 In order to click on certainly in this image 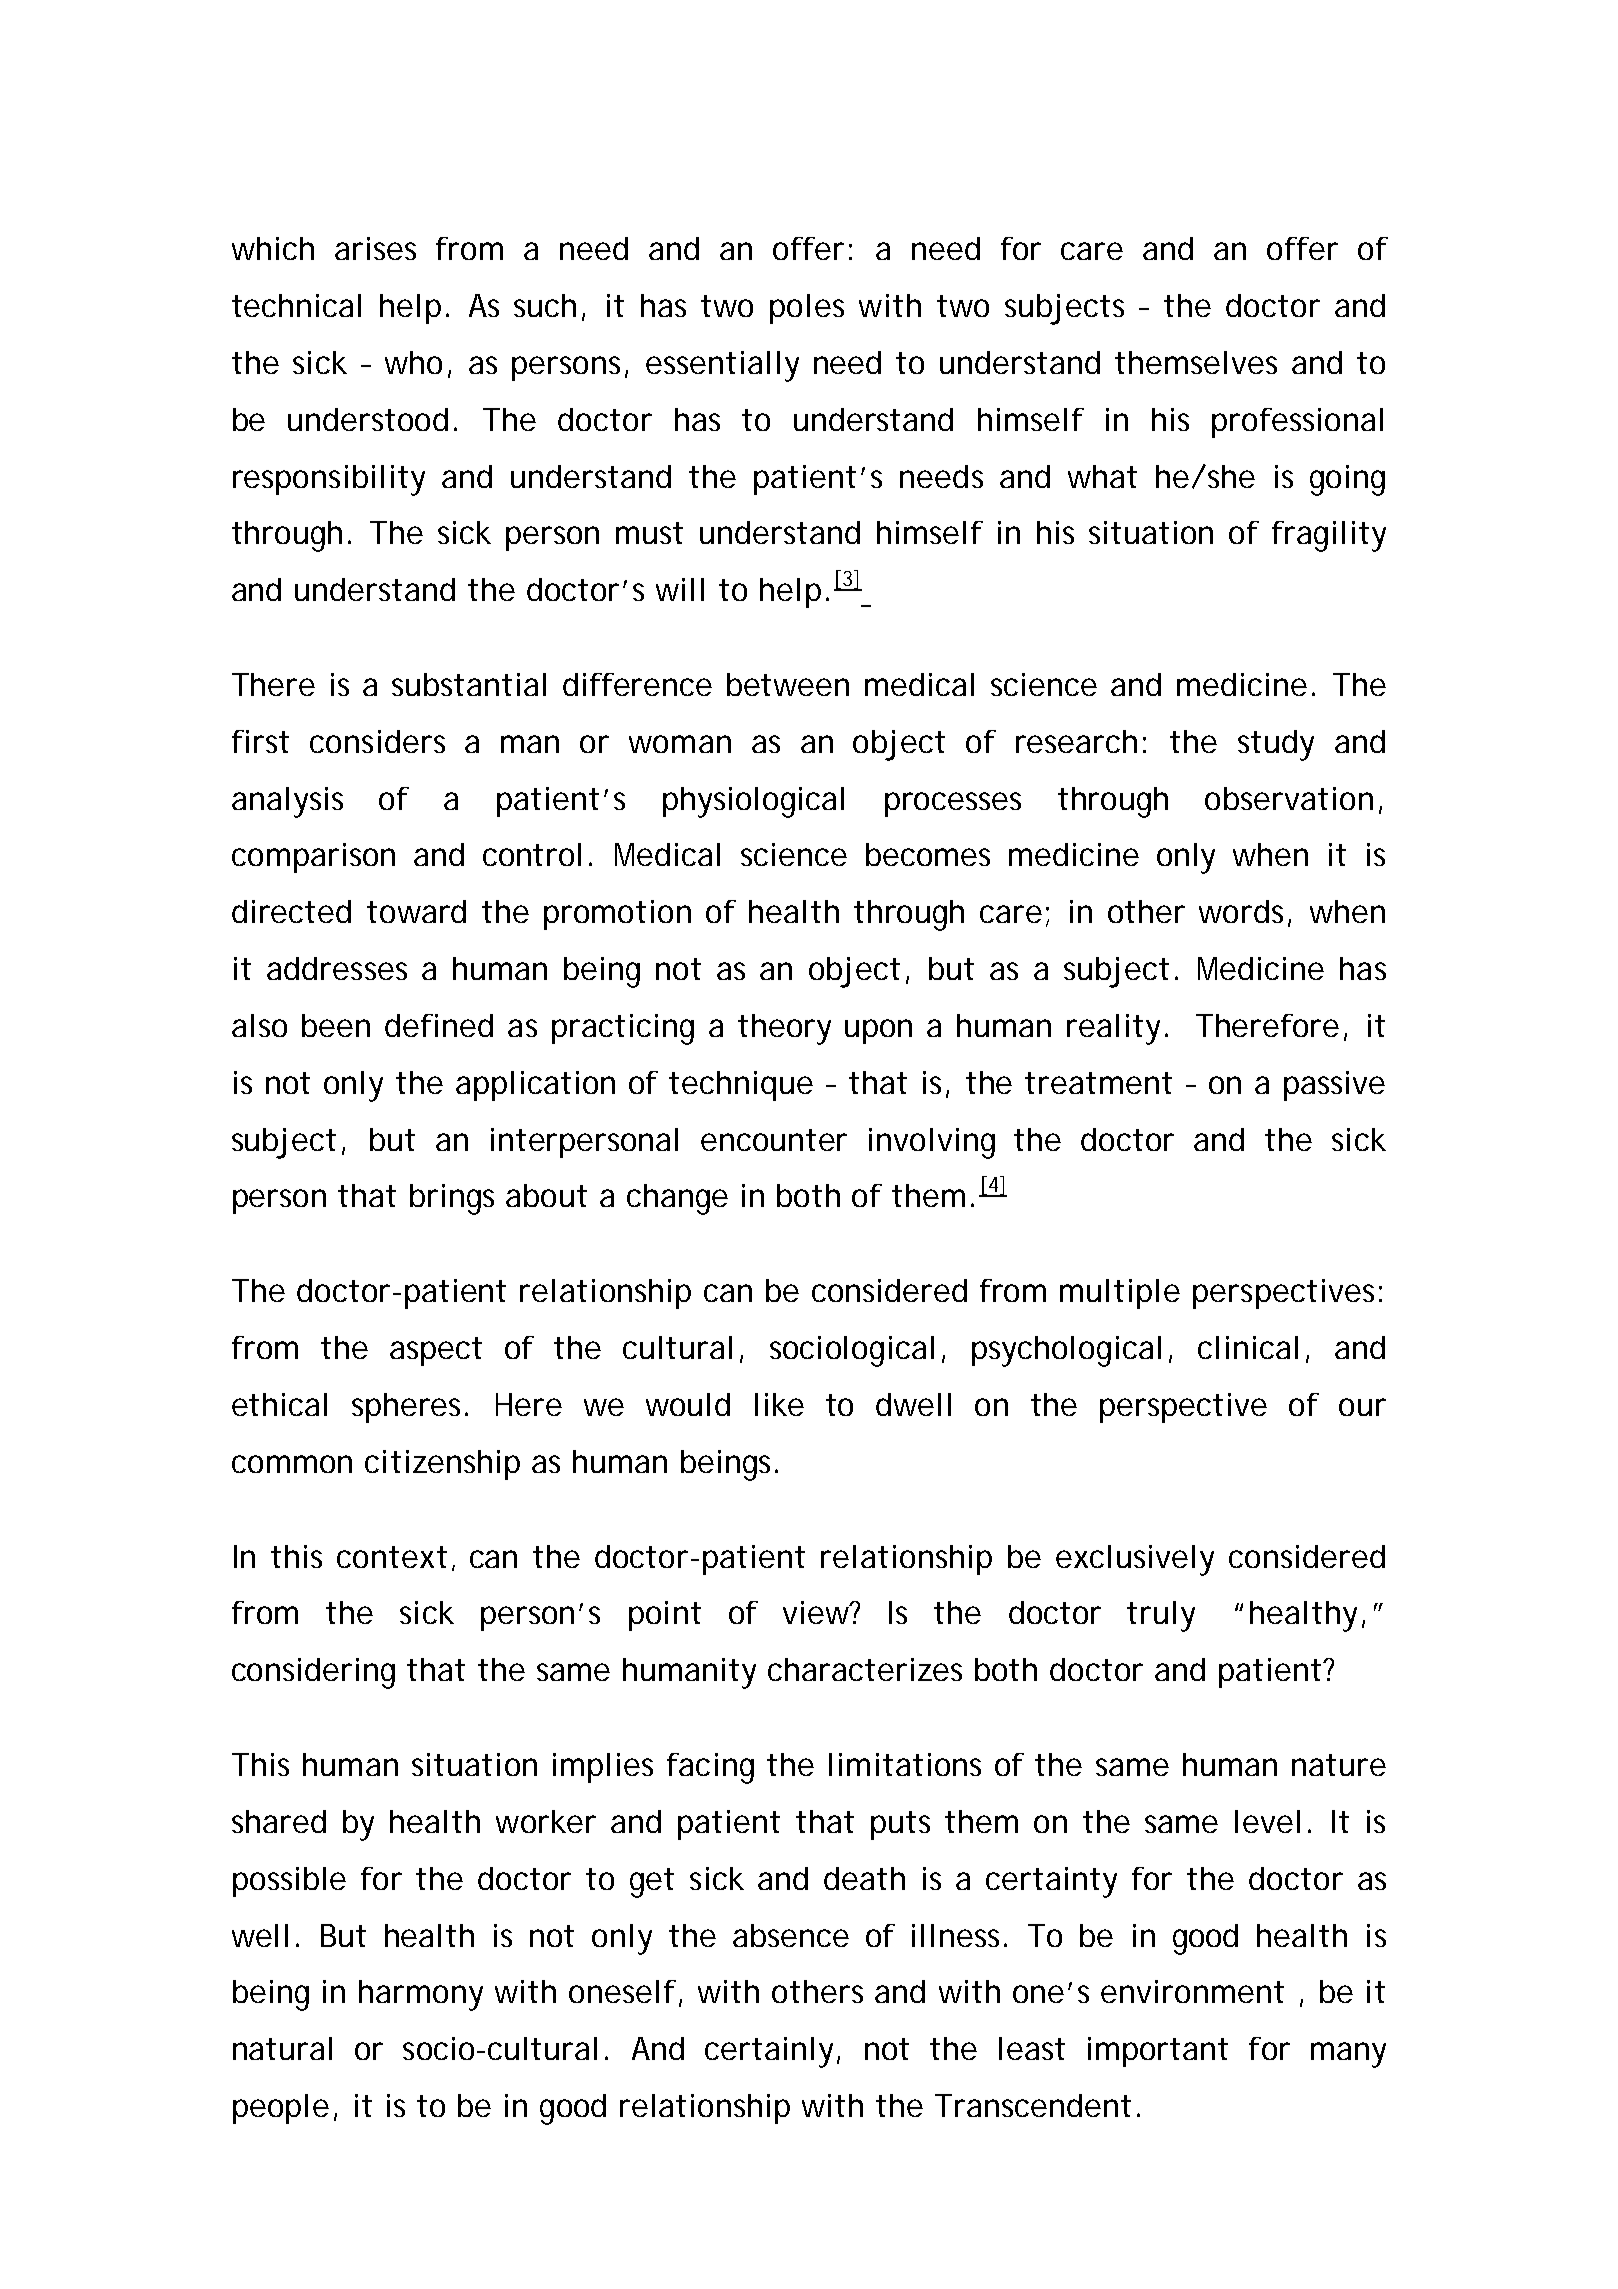, I will do `click(769, 2052)`.
